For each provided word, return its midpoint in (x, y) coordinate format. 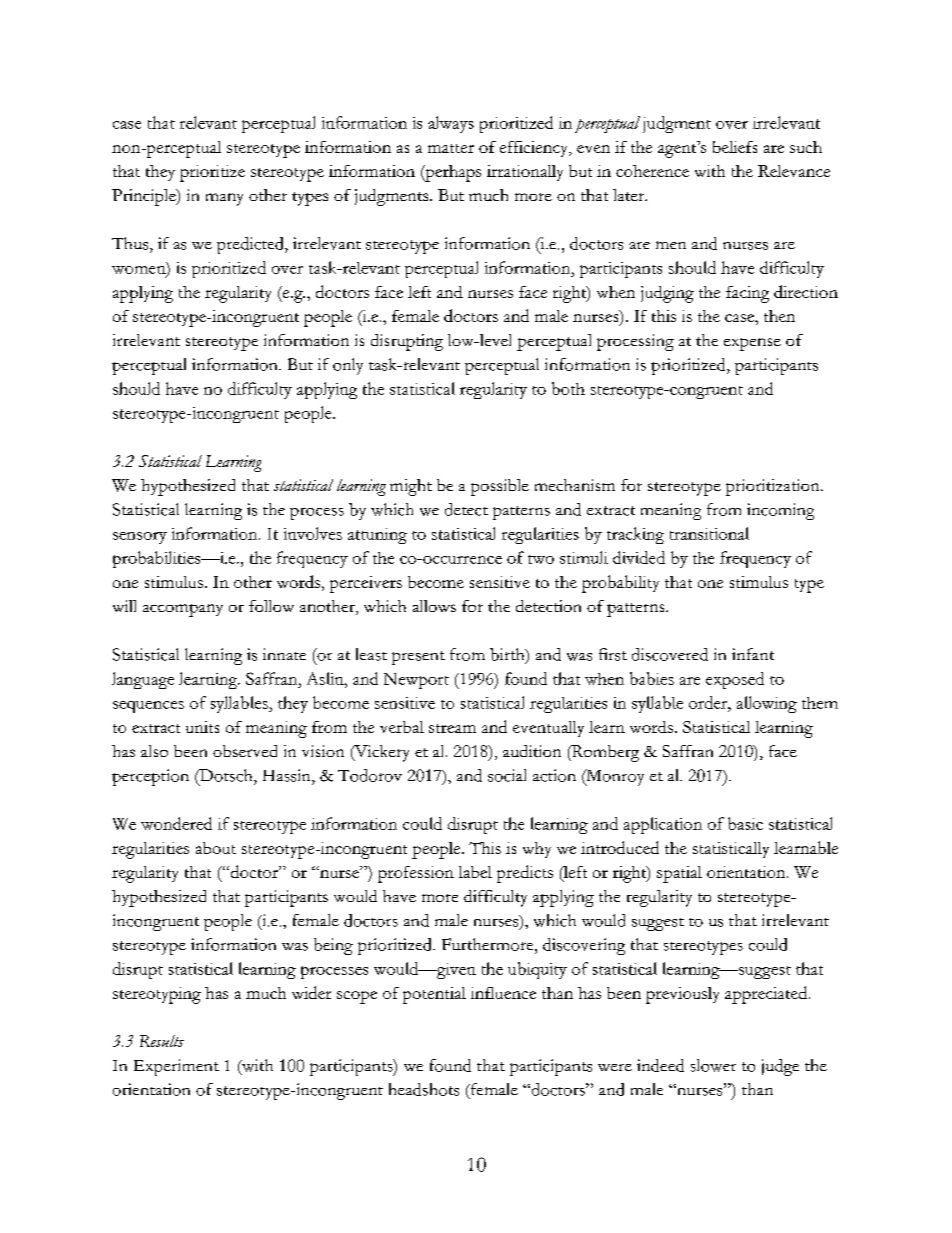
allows (434, 606)
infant (753, 654)
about (216, 848)
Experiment (176, 1067)
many (224, 199)
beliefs (735, 147)
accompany (183, 610)
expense (752, 344)
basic (745, 823)
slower (713, 1065)
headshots (424, 1089)
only (348, 366)
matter (451, 148)
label (475, 872)
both (568, 388)
